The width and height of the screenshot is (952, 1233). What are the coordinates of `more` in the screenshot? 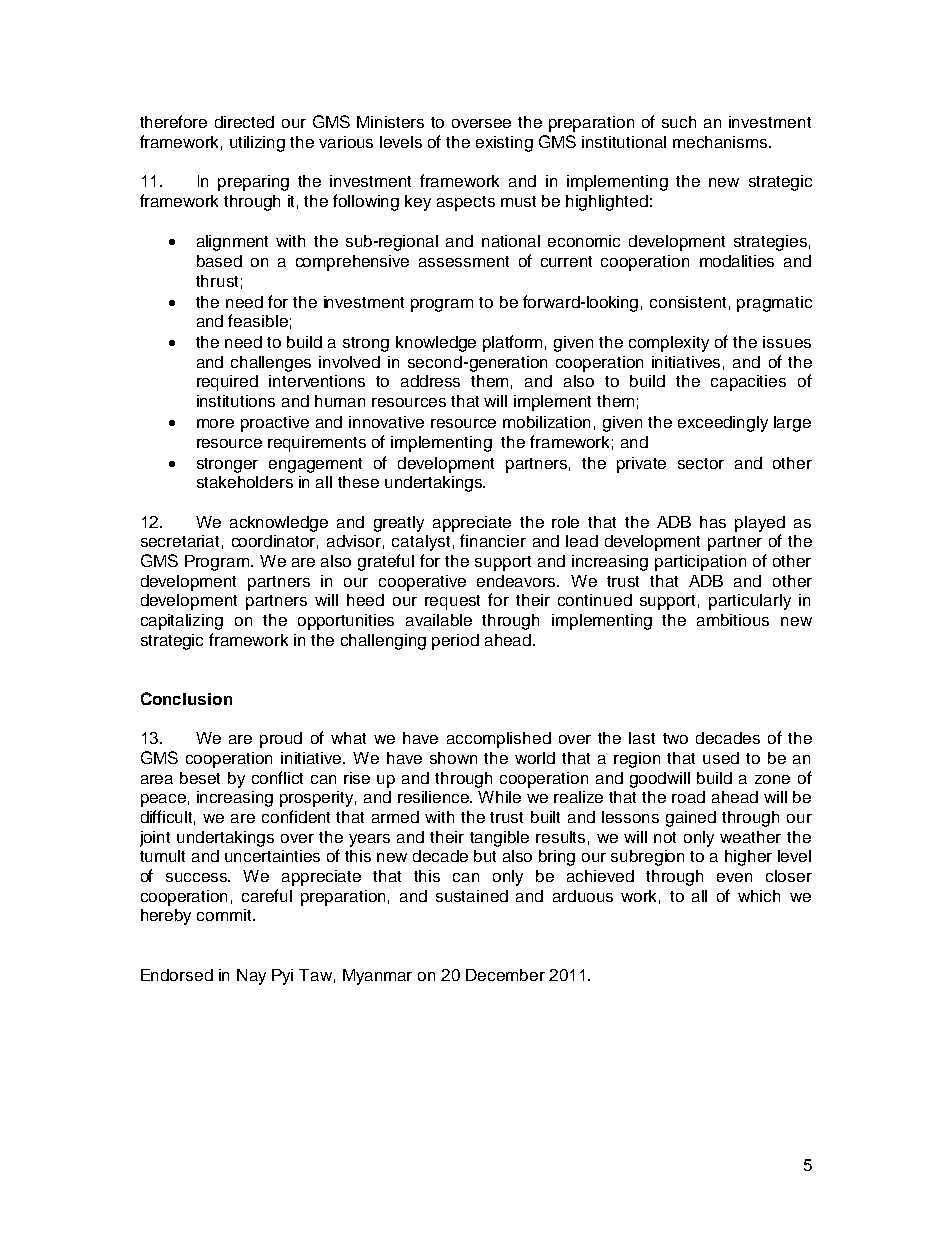 It's located at (215, 423).
